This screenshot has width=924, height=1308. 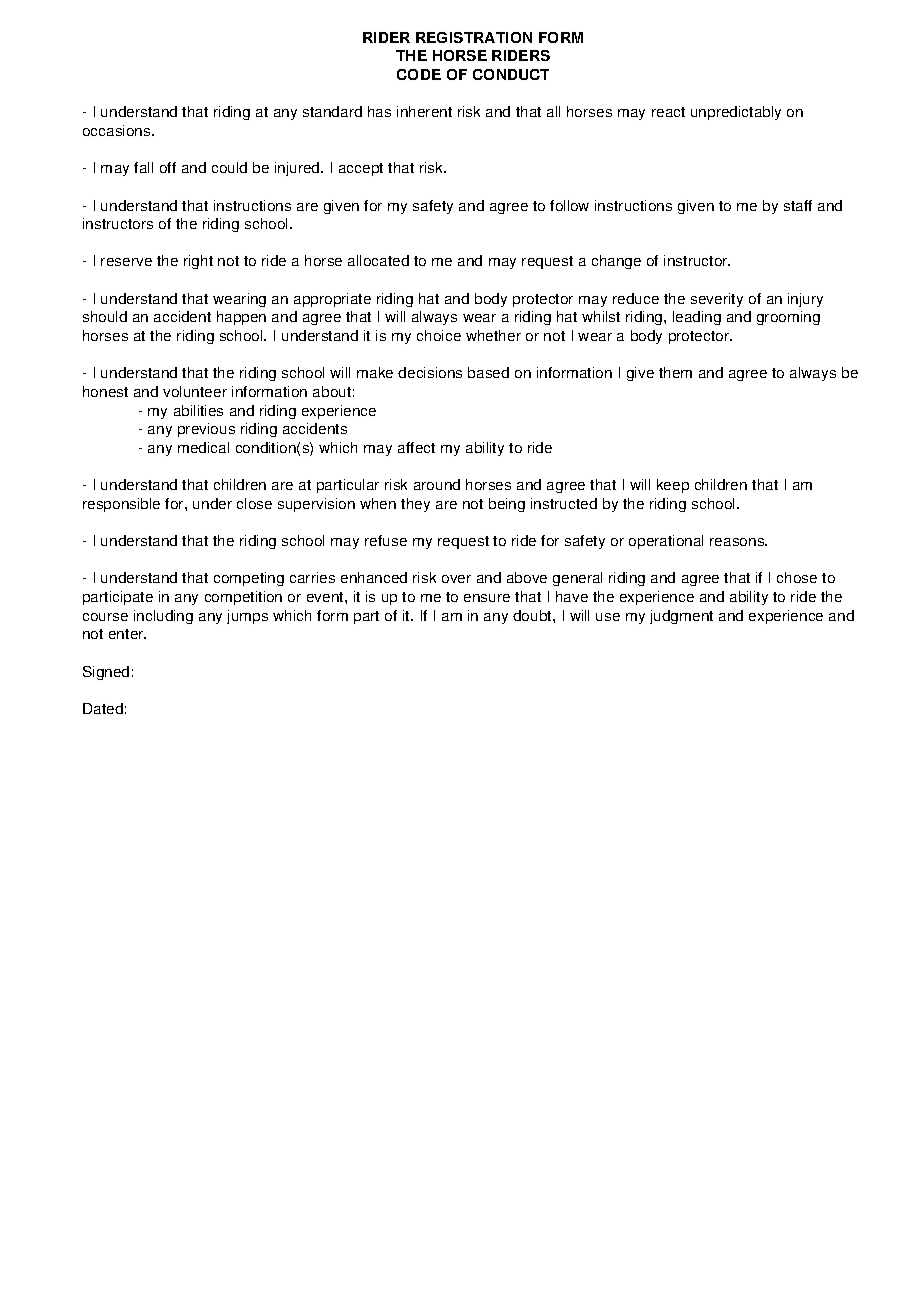 I want to click on decisions, so click(x=430, y=372).
